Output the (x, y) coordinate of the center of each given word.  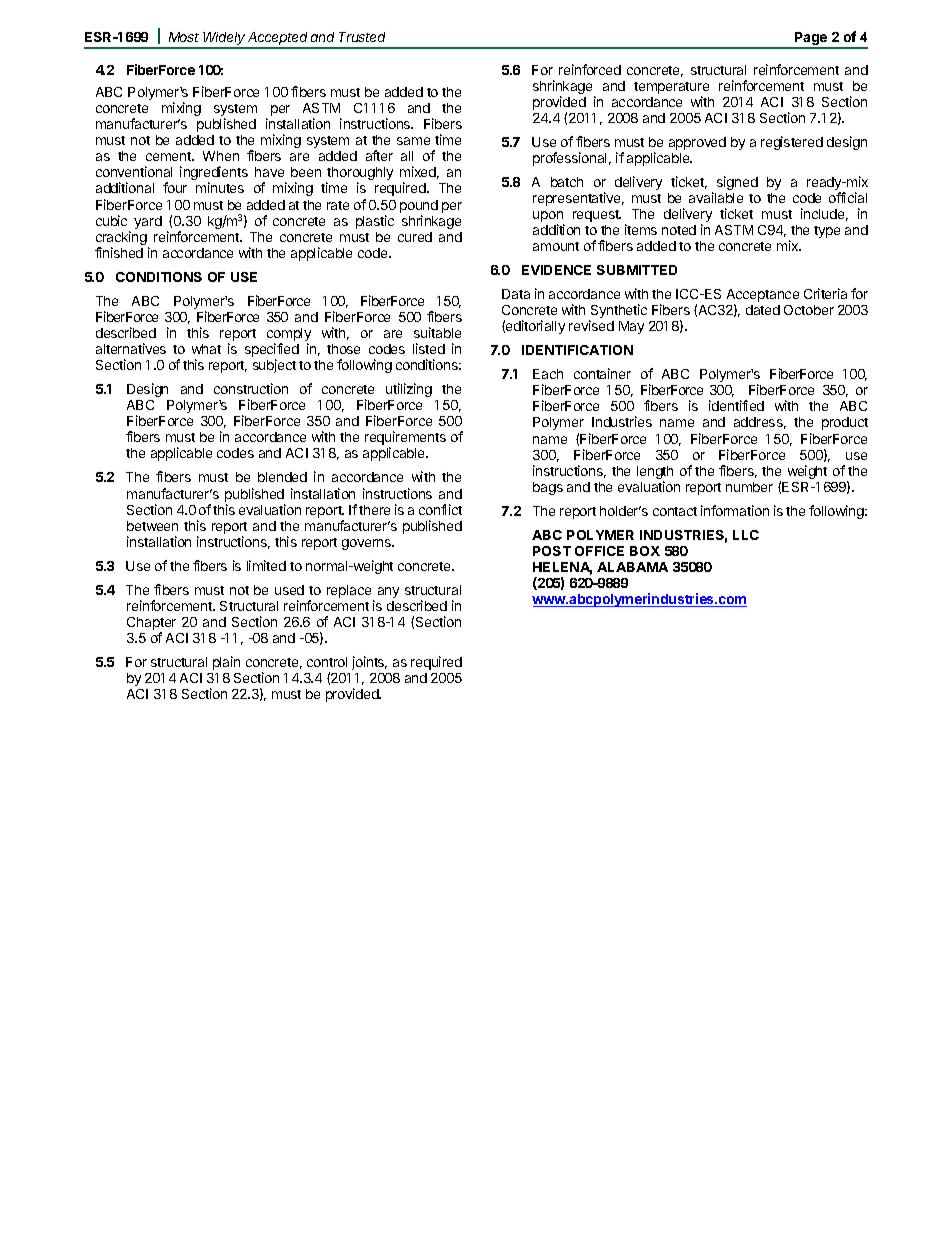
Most (184, 37)
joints (369, 663)
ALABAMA (632, 567)
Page (811, 40)
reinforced (590, 69)
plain (226, 663)
